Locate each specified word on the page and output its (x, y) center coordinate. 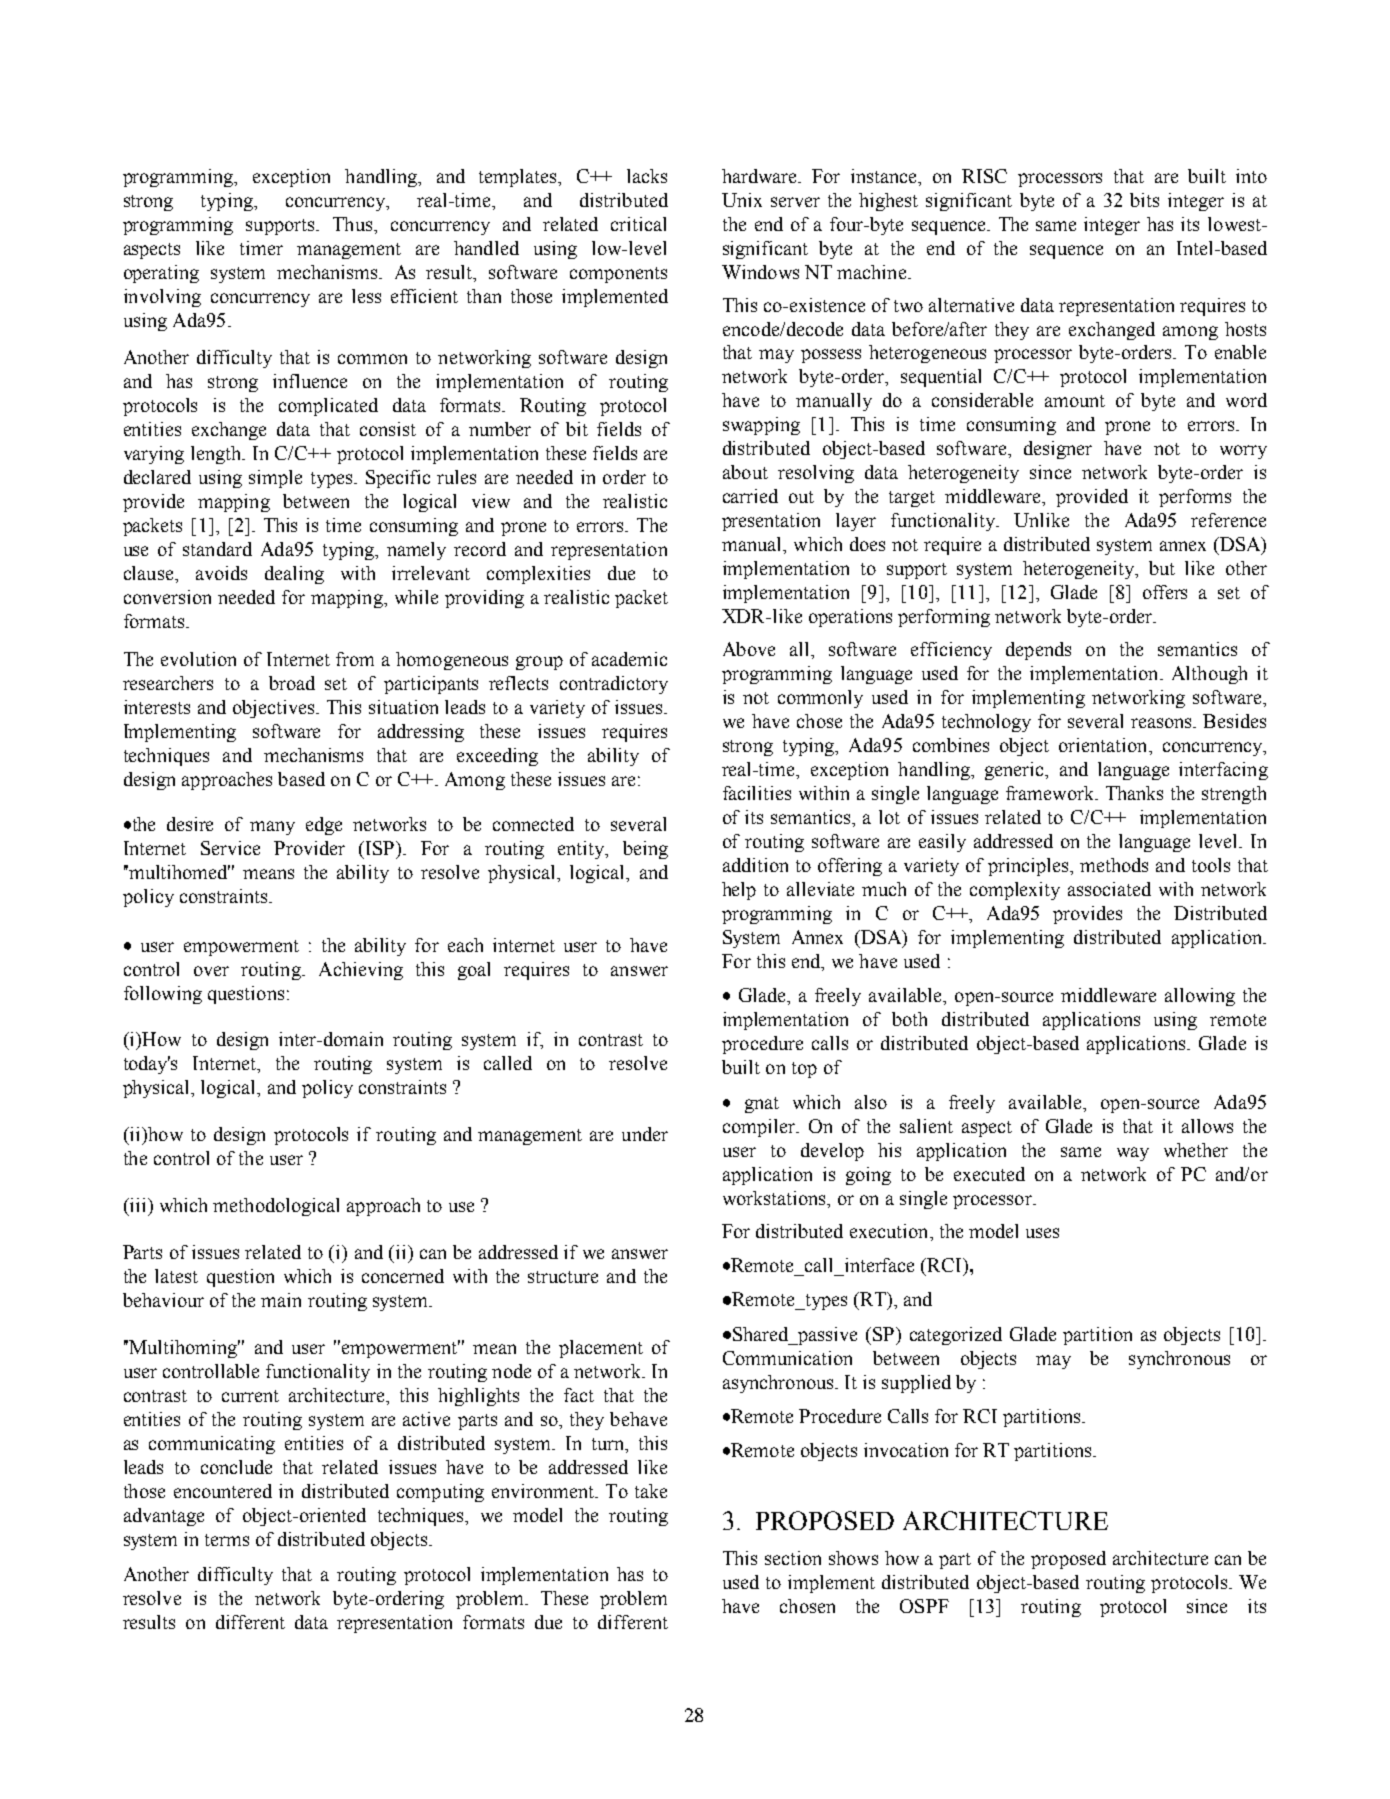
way (1133, 1154)
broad (292, 683)
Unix (742, 200)
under (645, 1134)
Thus (354, 224)
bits (1144, 200)
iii (138, 1205)
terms (227, 1540)
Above (749, 649)
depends (1038, 651)
